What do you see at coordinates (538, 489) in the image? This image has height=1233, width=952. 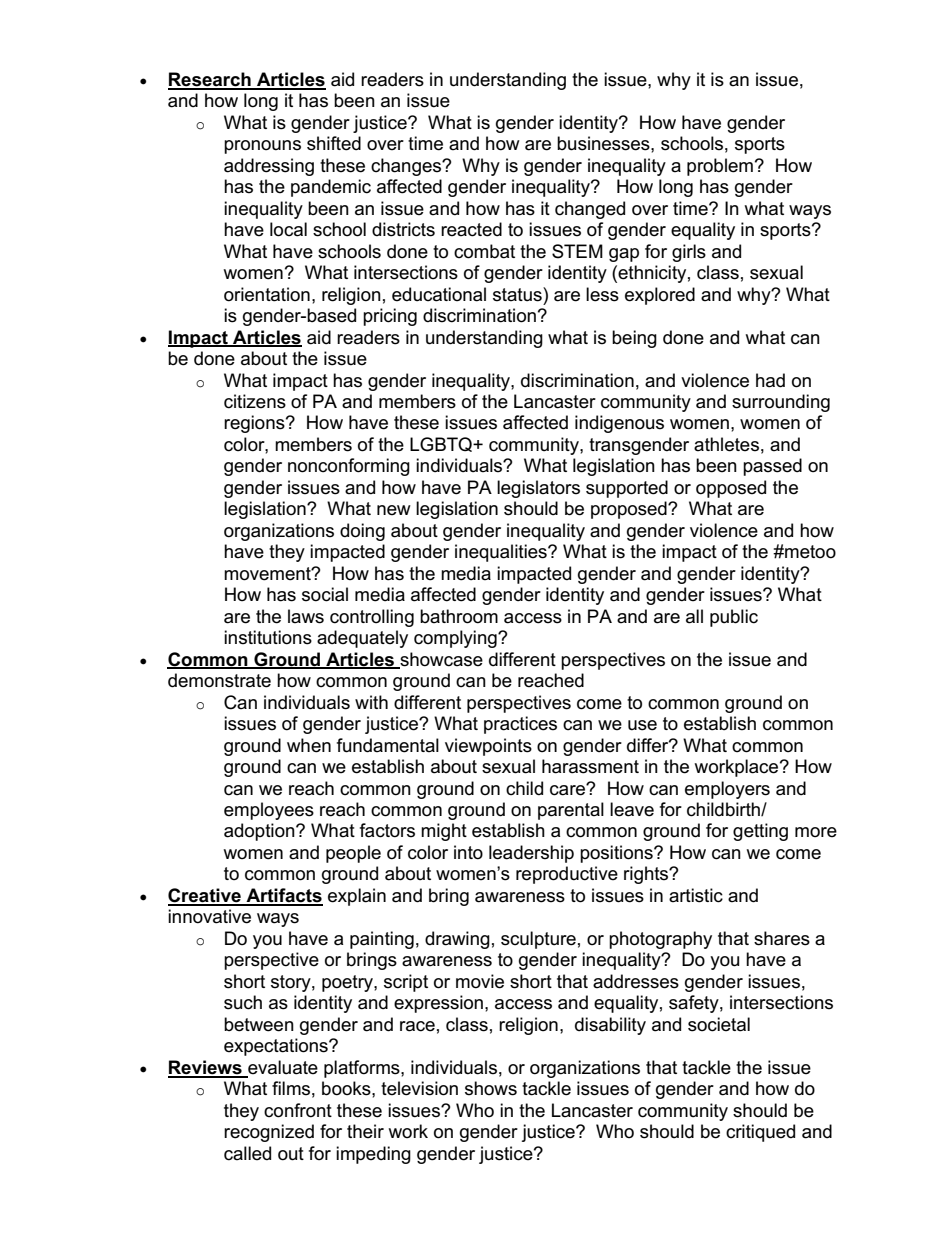 I see `legislators` at bounding box center [538, 489].
